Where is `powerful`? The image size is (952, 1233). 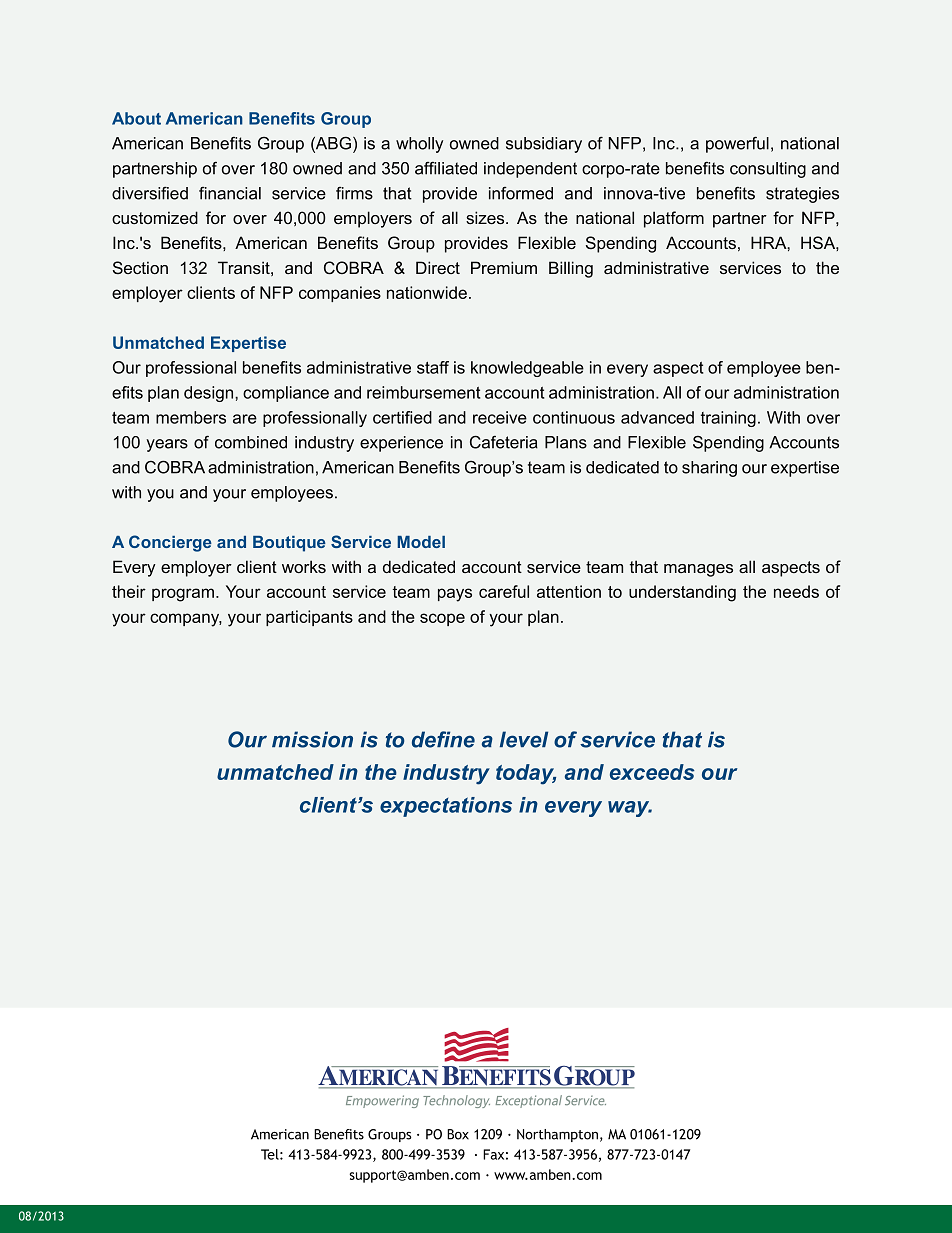 powerful is located at coordinates (737, 144).
